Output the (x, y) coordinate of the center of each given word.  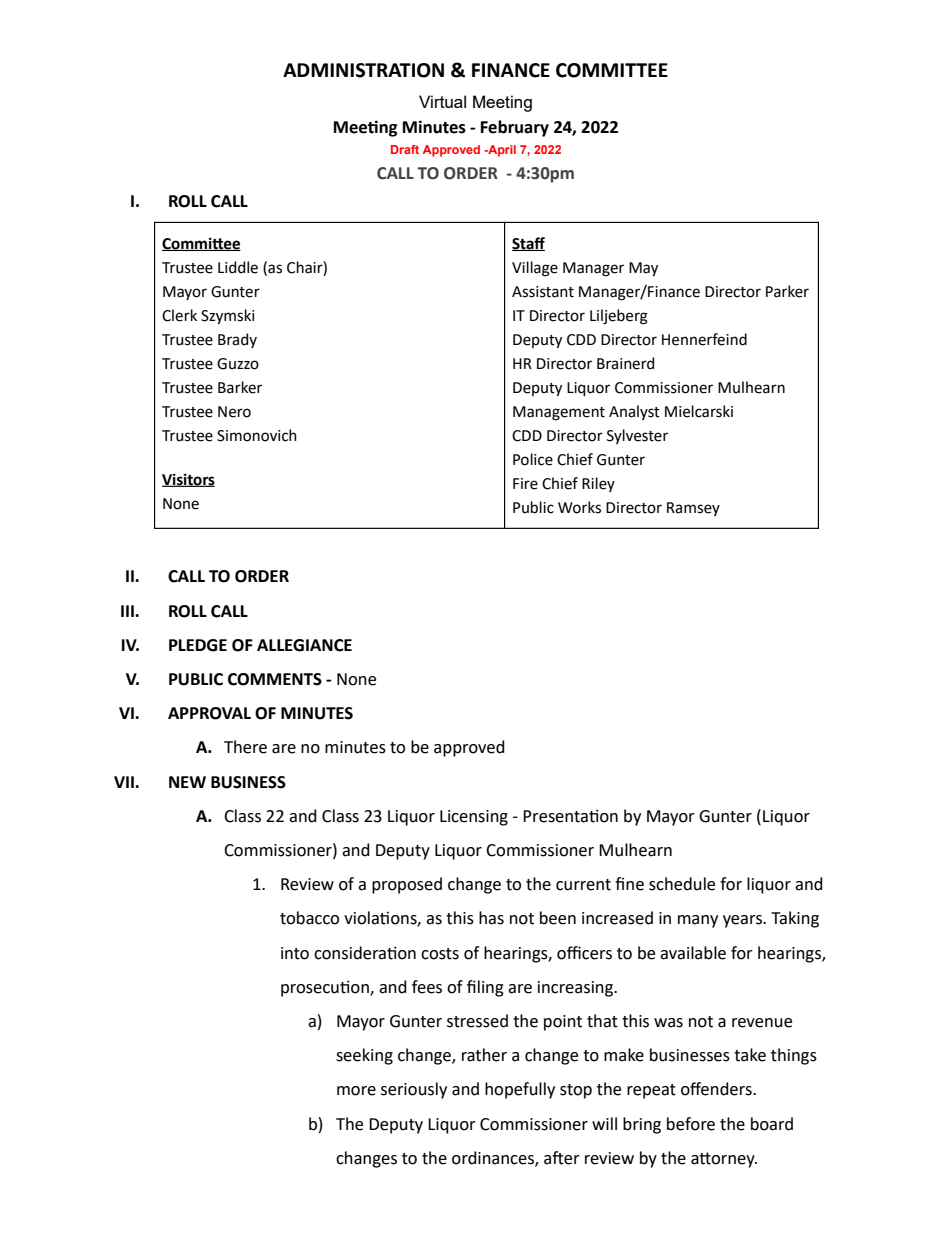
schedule (682, 884)
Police (533, 459)
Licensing (474, 818)
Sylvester (637, 436)
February (515, 128)
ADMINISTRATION (363, 70)
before (691, 1124)
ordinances (494, 1158)
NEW (187, 782)
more (356, 1091)
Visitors (188, 480)
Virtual (442, 101)
